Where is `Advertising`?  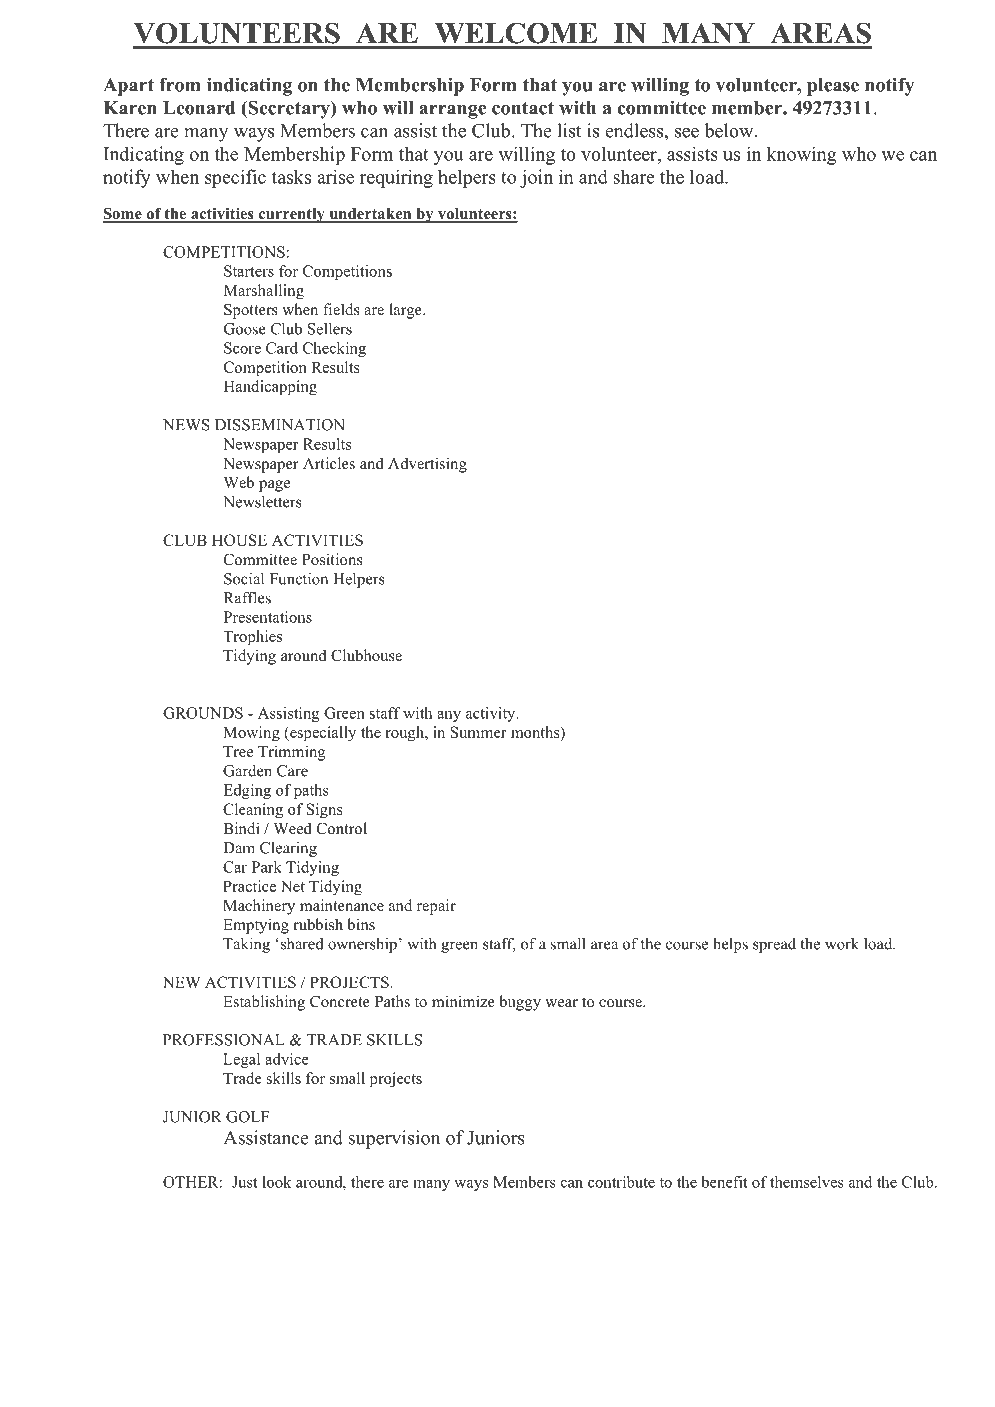 Advertising is located at coordinates (427, 465).
